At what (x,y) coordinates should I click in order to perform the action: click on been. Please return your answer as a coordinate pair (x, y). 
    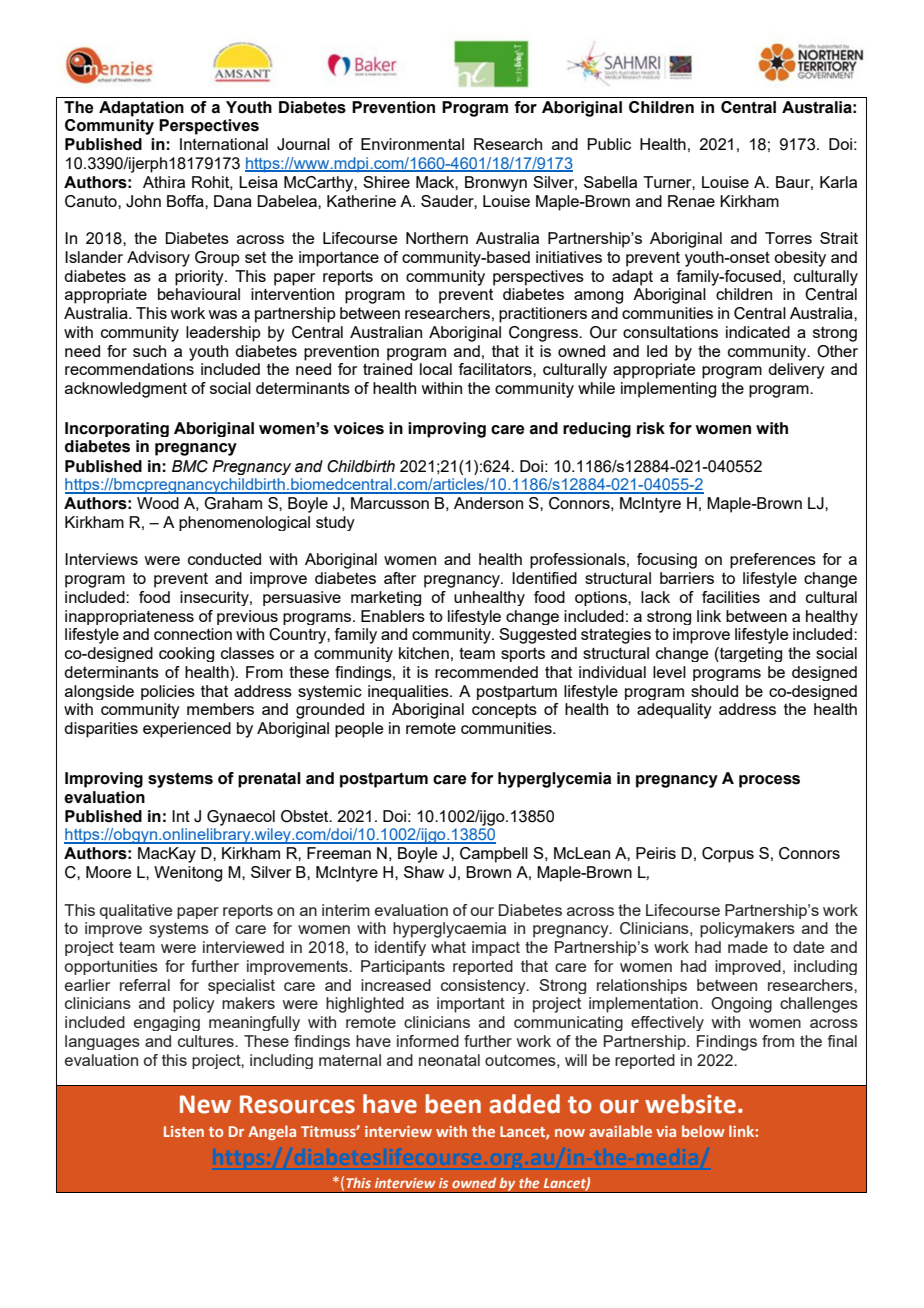
    Looking at the image, I should click on (453, 1104).
